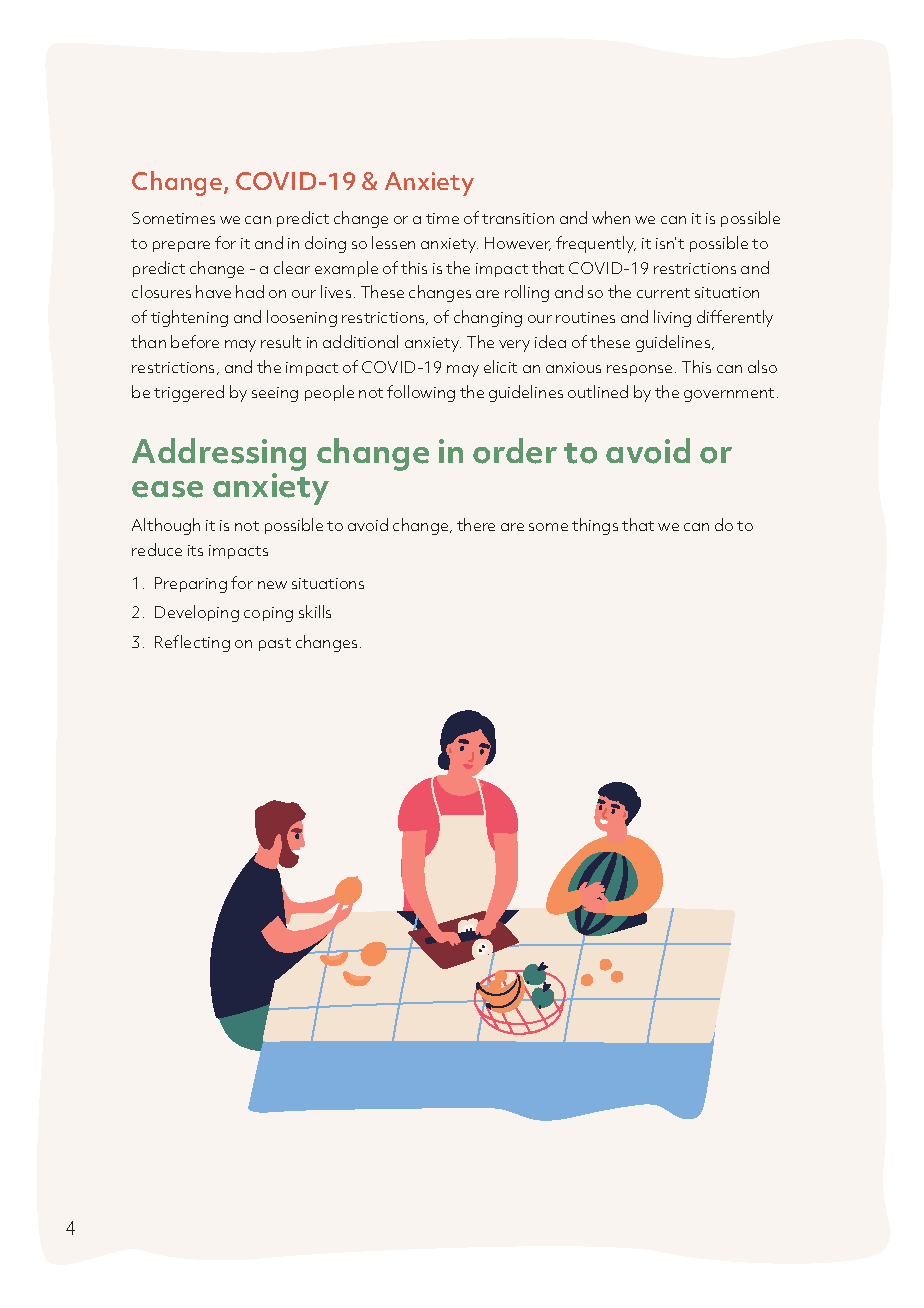  I want to click on Reflecting, so click(192, 643).
